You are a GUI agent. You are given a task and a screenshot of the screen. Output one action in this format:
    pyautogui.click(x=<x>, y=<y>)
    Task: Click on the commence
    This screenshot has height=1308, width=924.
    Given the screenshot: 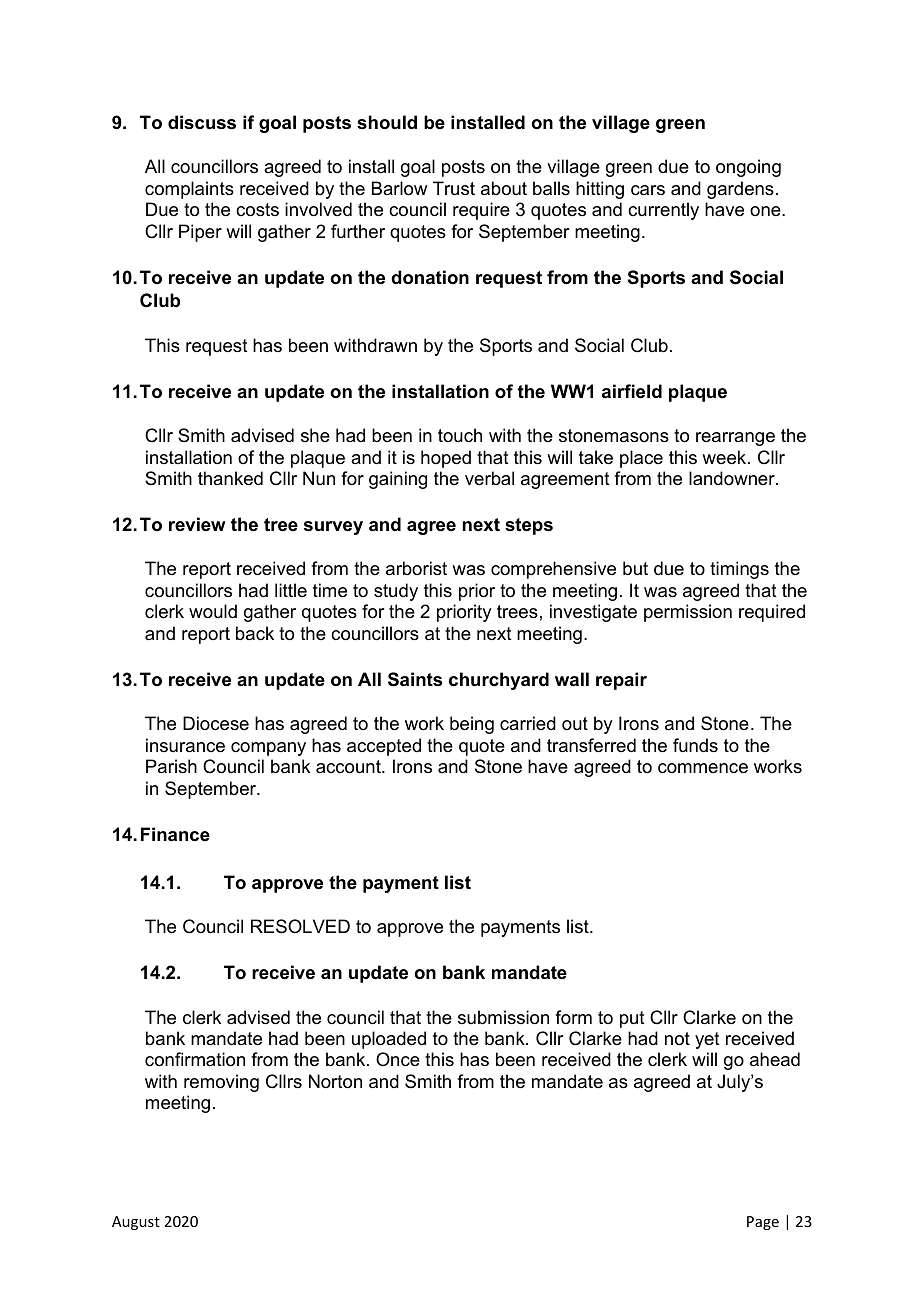 What is the action you would take?
    pyautogui.click(x=703, y=768)
